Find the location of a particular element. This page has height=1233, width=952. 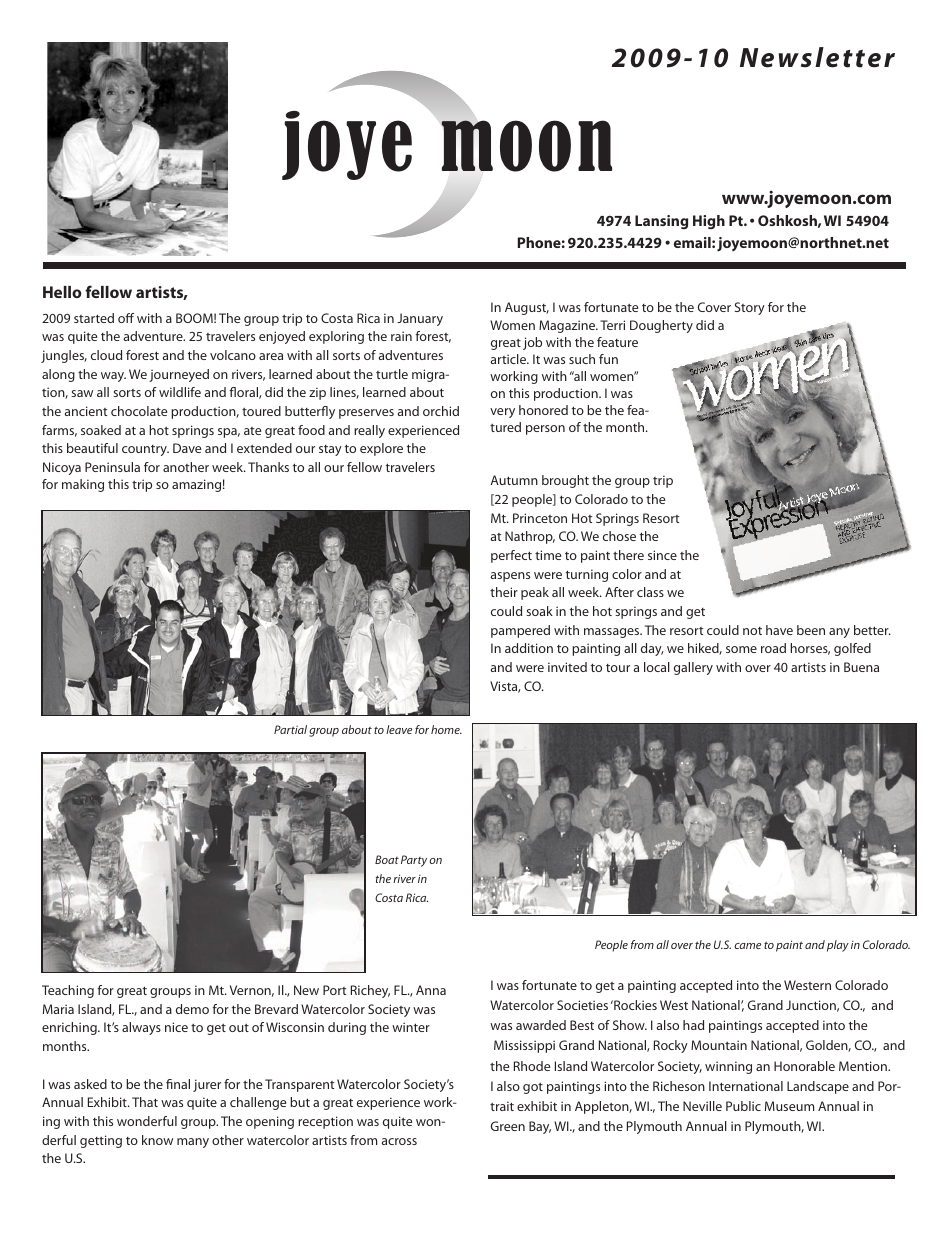

home is located at coordinates (446, 729).
